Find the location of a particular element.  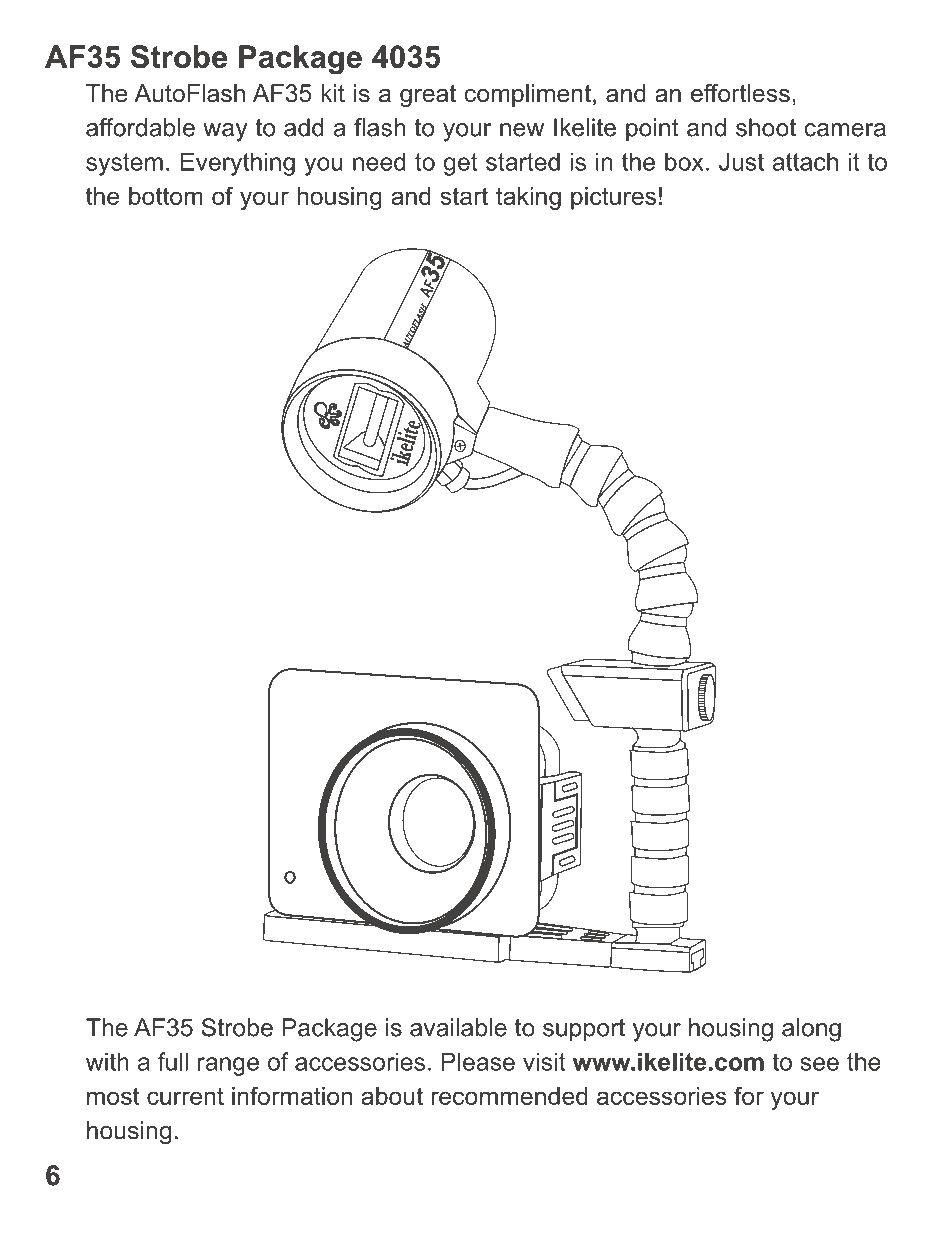

way is located at coordinates (225, 132).
